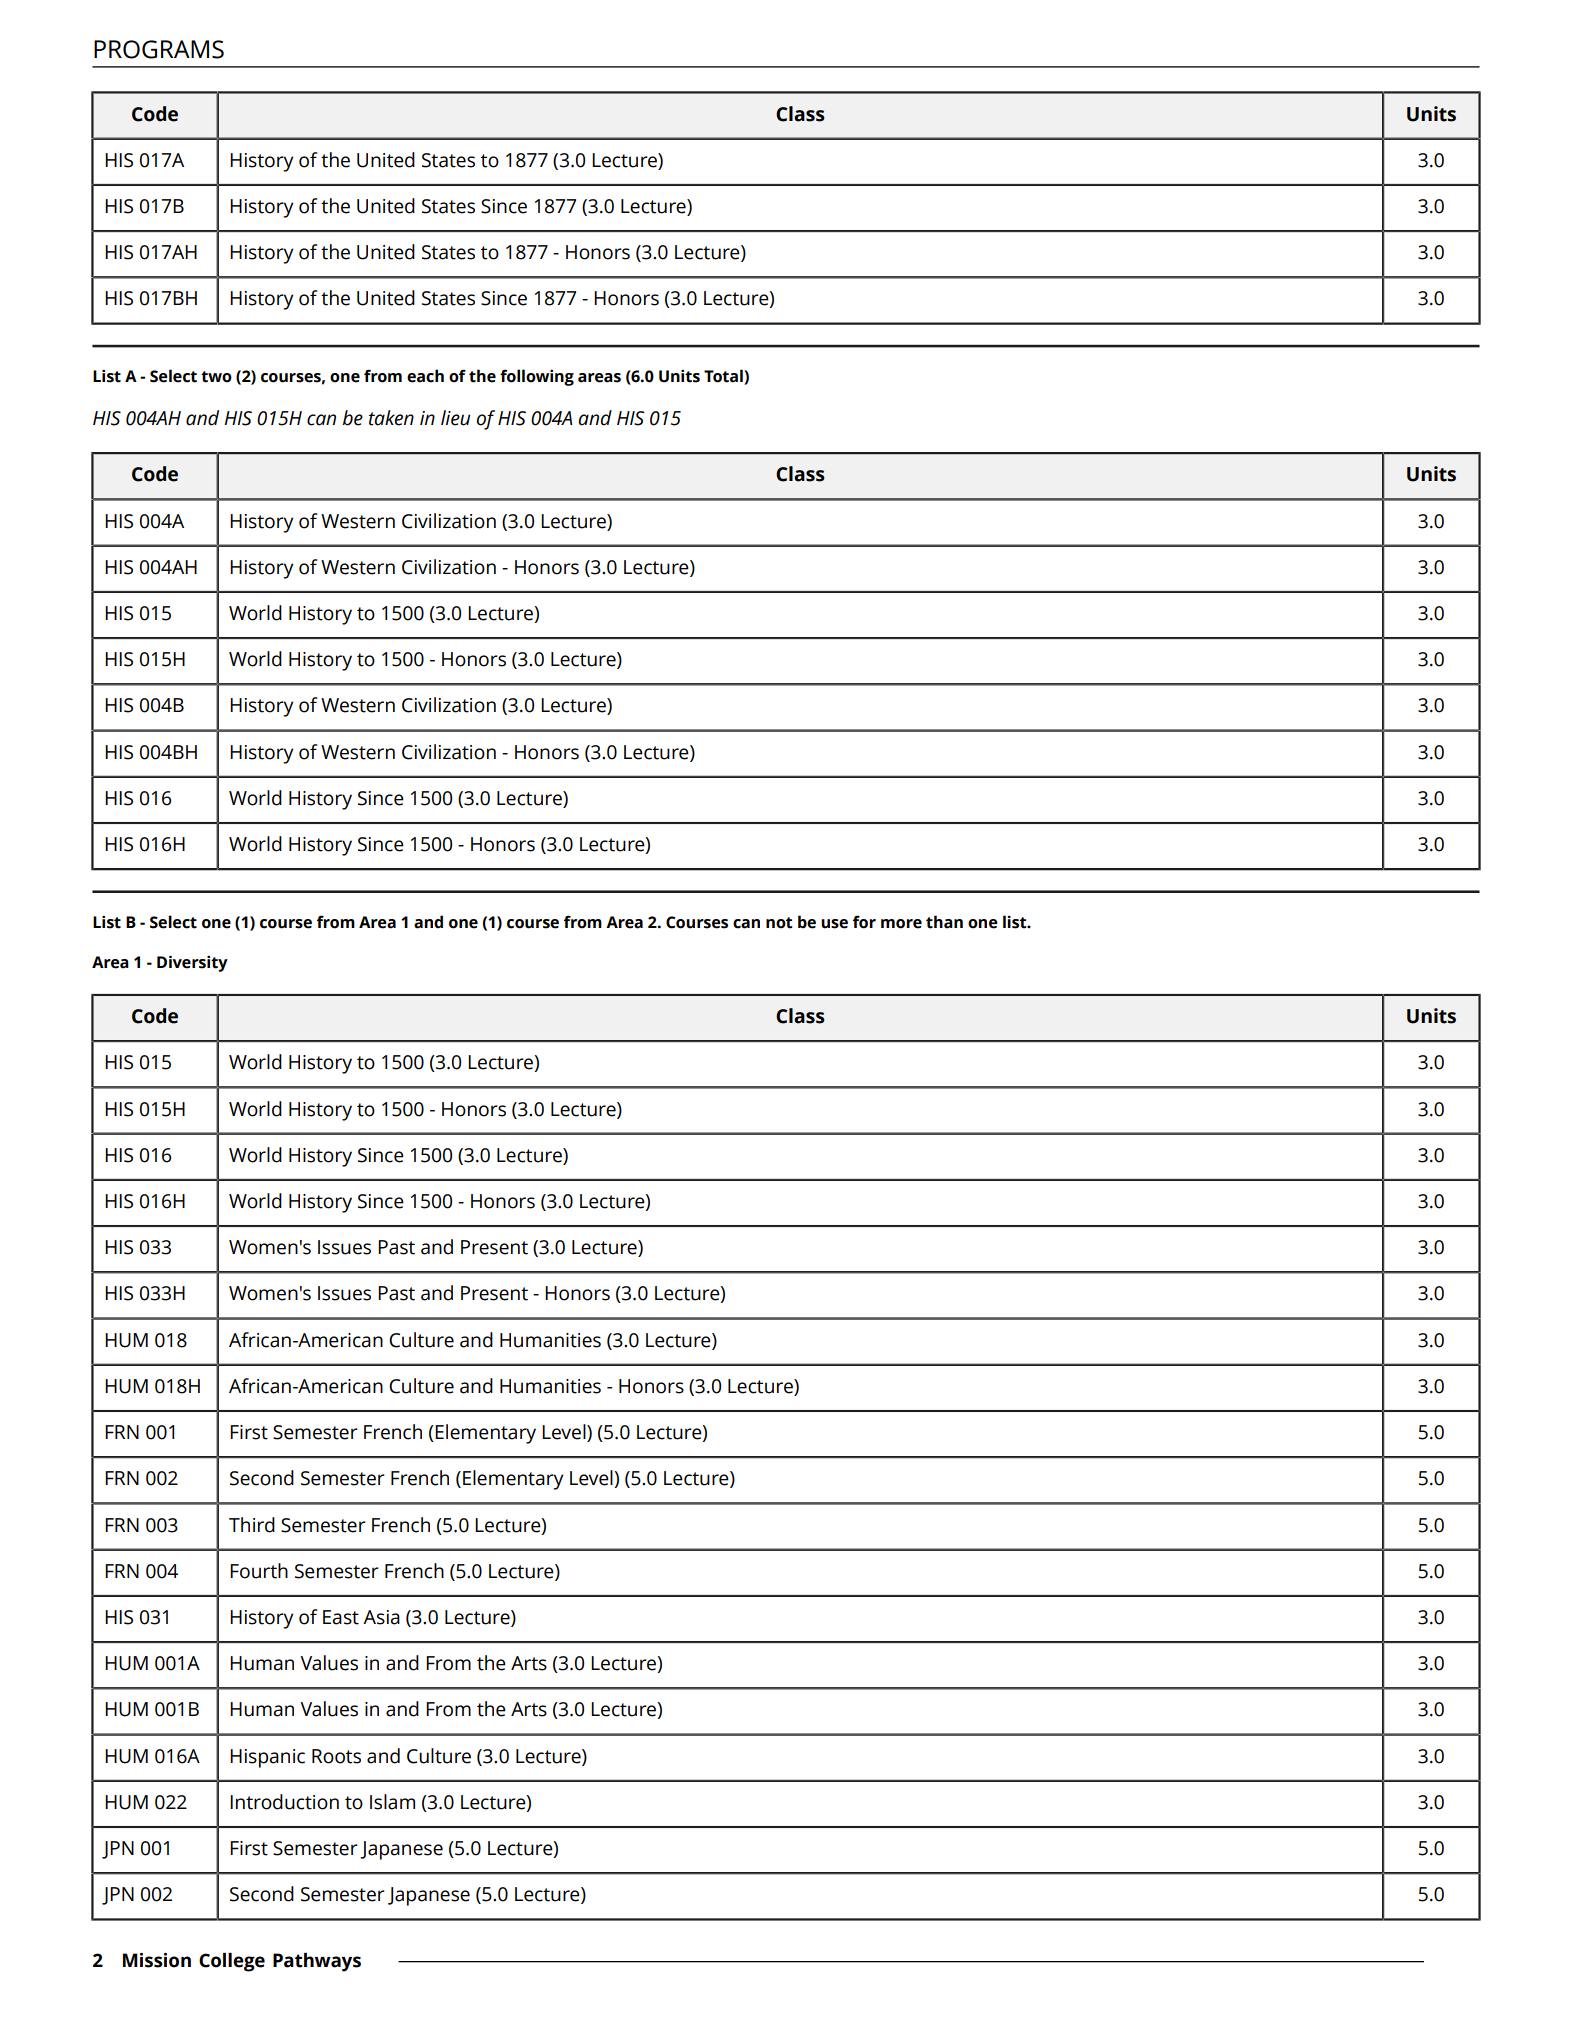 The height and width of the page is (2034, 1572). What do you see at coordinates (724, 377) in the page?
I see `Total` at bounding box center [724, 377].
